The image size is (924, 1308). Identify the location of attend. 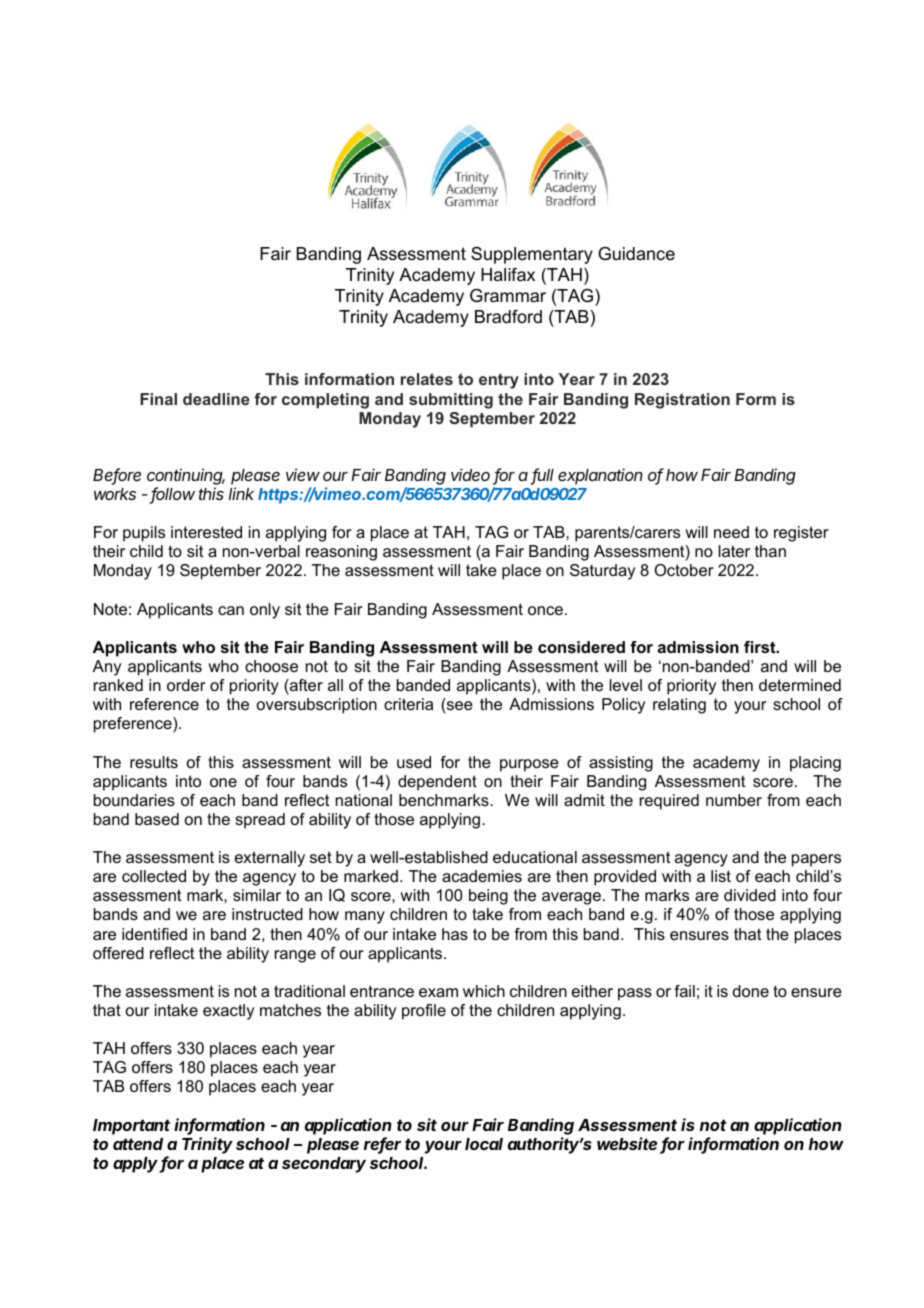
(138, 1144).
